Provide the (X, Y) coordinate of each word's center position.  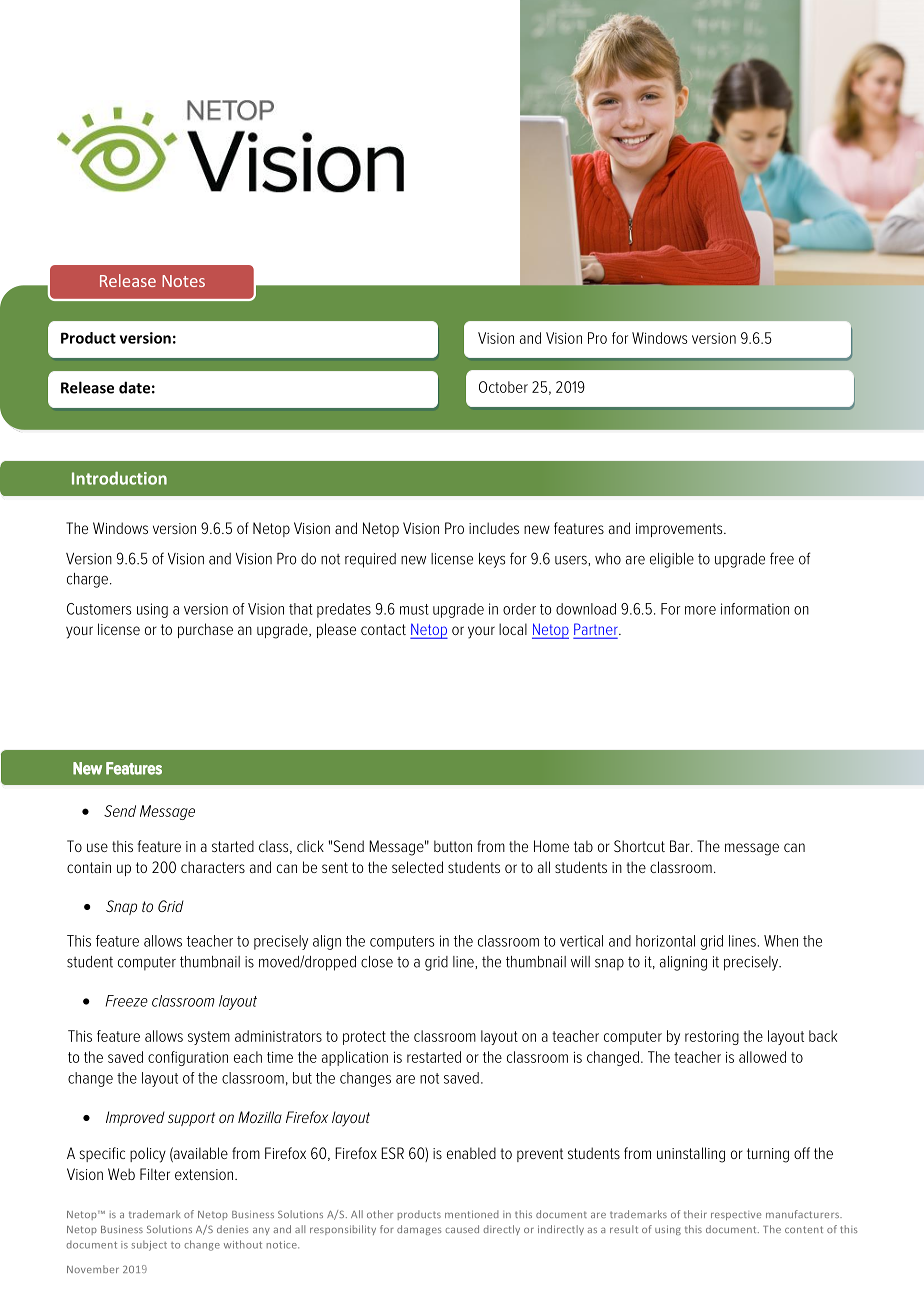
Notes (183, 281)
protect (364, 1038)
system (209, 1038)
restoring (712, 1038)
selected (417, 867)
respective (736, 1215)
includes (494, 528)
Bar (681, 846)
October (503, 387)
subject (149, 1245)
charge (87, 580)
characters (213, 867)
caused (462, 1229)
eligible (672, 560)
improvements (680, 530)
